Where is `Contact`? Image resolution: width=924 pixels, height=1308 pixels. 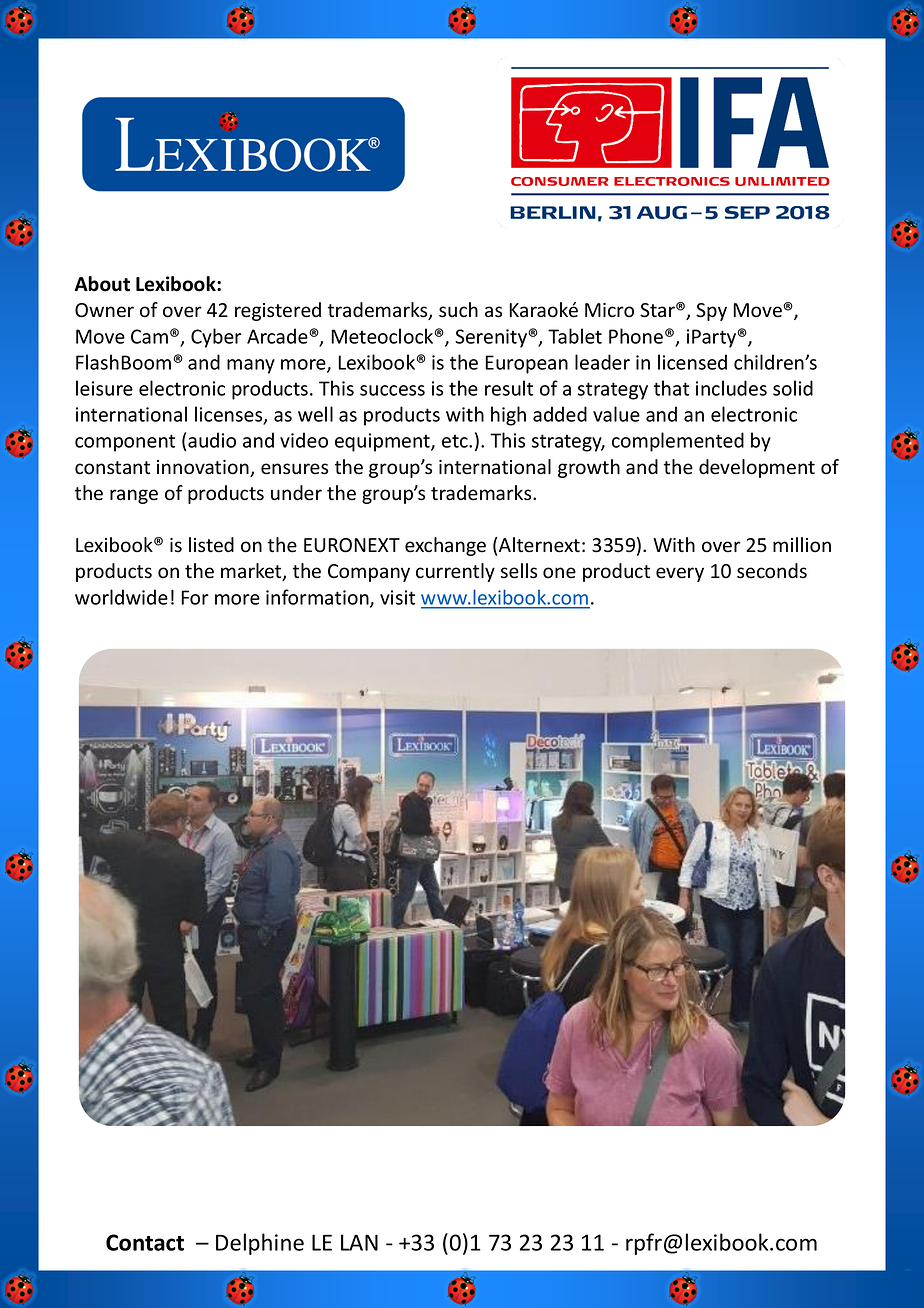
Contact is located at coordinates (145, 1242).
